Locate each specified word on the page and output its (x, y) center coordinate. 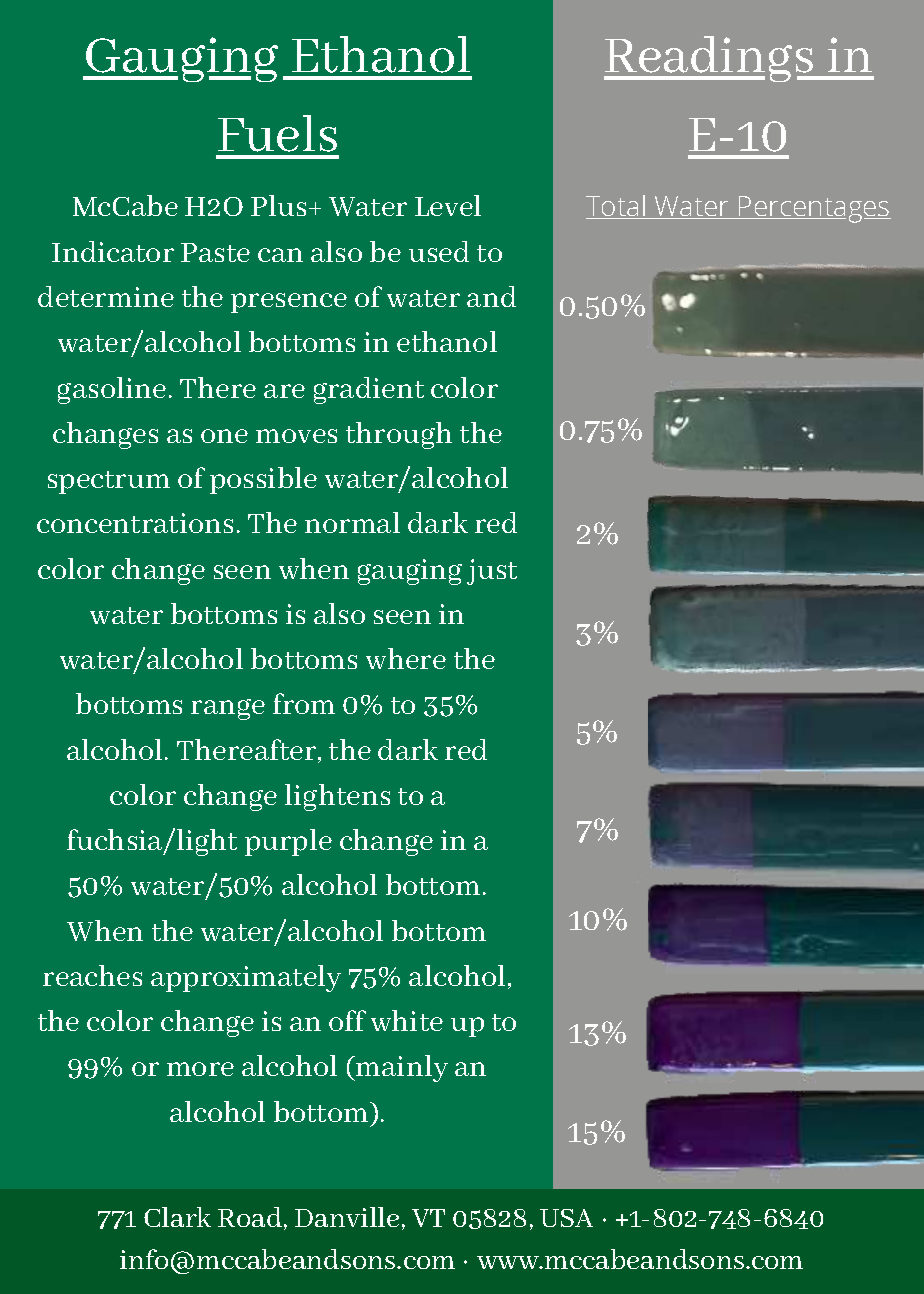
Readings (710, 59)
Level (448, 205)
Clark (177, 1217)
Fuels (277, 133)
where (406, 658)
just (492, 572)
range (228, 709)
